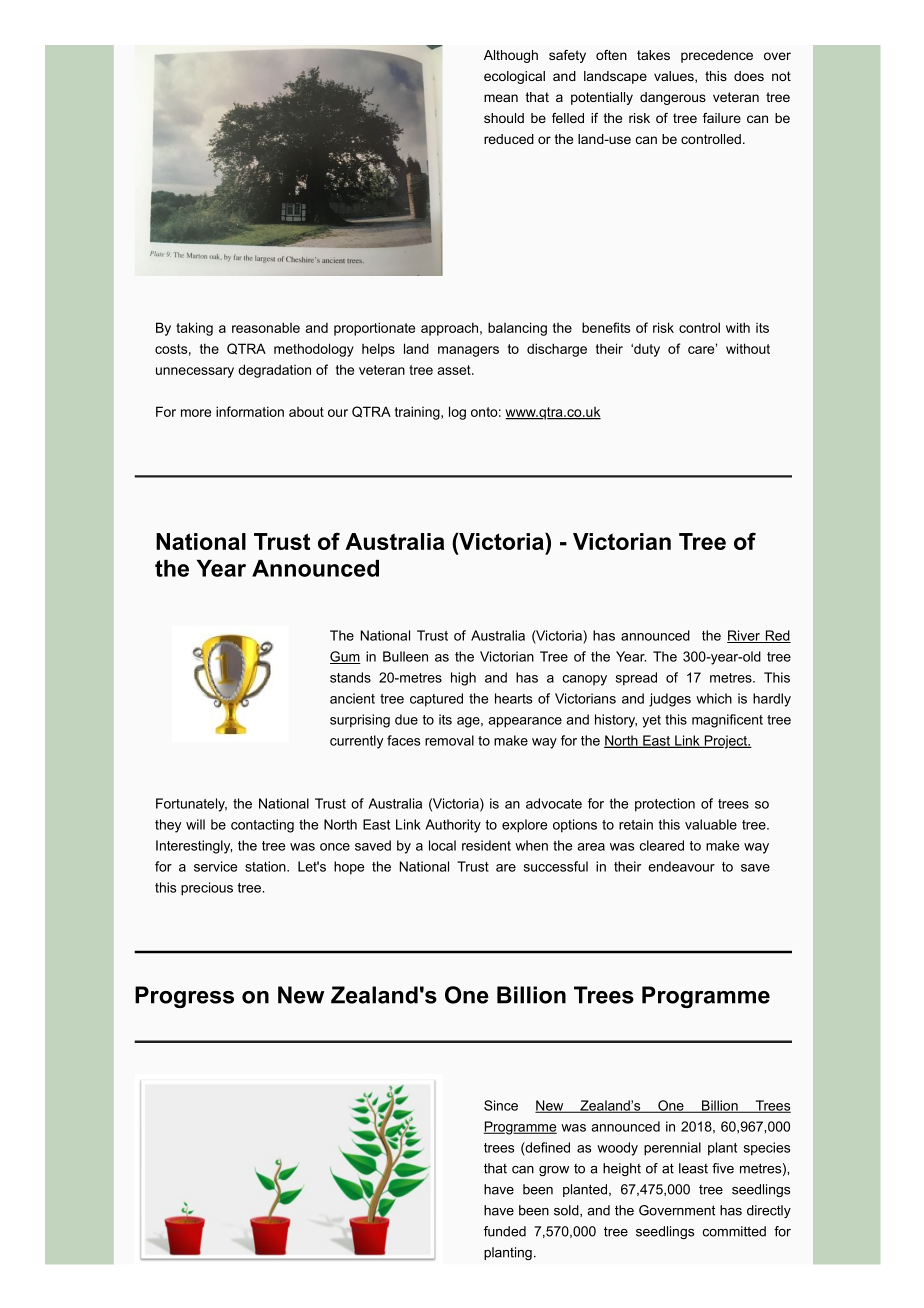 This screenshot has width=924, height=1308. Describe the element at coordinates (250, 411) in the screenshot. I see `information` at that location.
